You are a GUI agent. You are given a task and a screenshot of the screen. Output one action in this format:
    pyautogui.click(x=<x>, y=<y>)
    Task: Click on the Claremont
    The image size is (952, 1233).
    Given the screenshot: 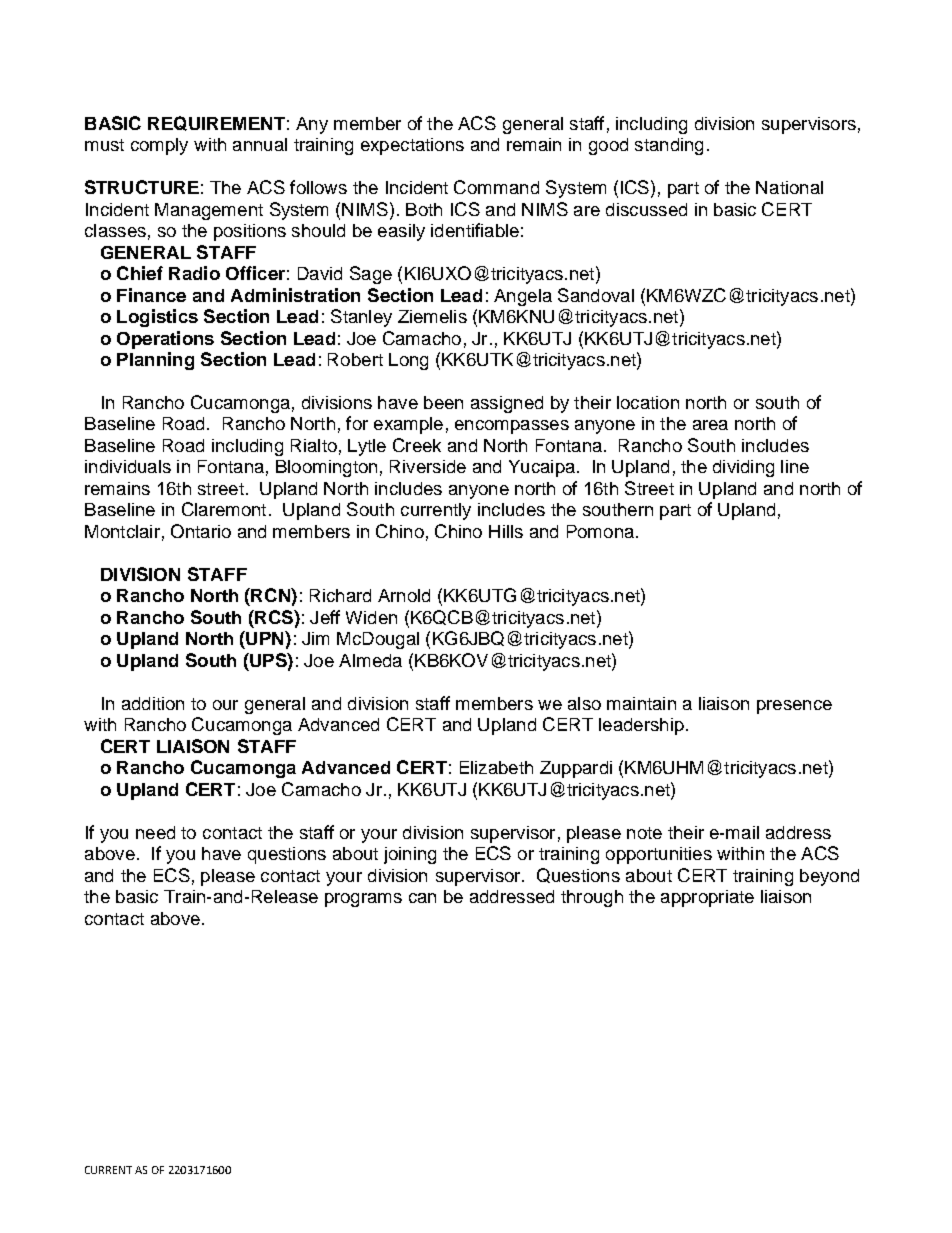 What is the action you would take?
    pyautogui.click(x=224, y=509)
